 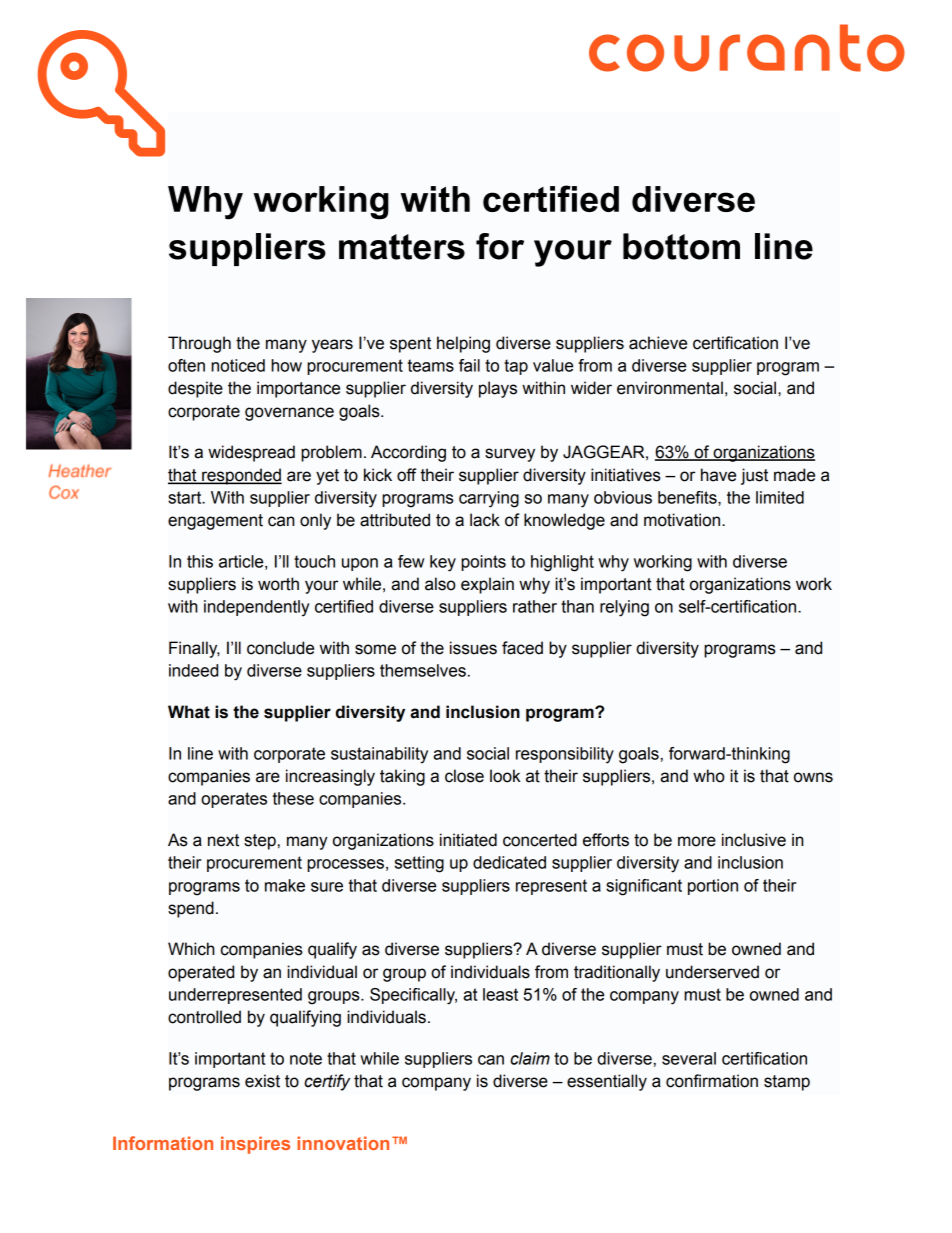 I want to click on inclusive, so click(x=754, y=840).
